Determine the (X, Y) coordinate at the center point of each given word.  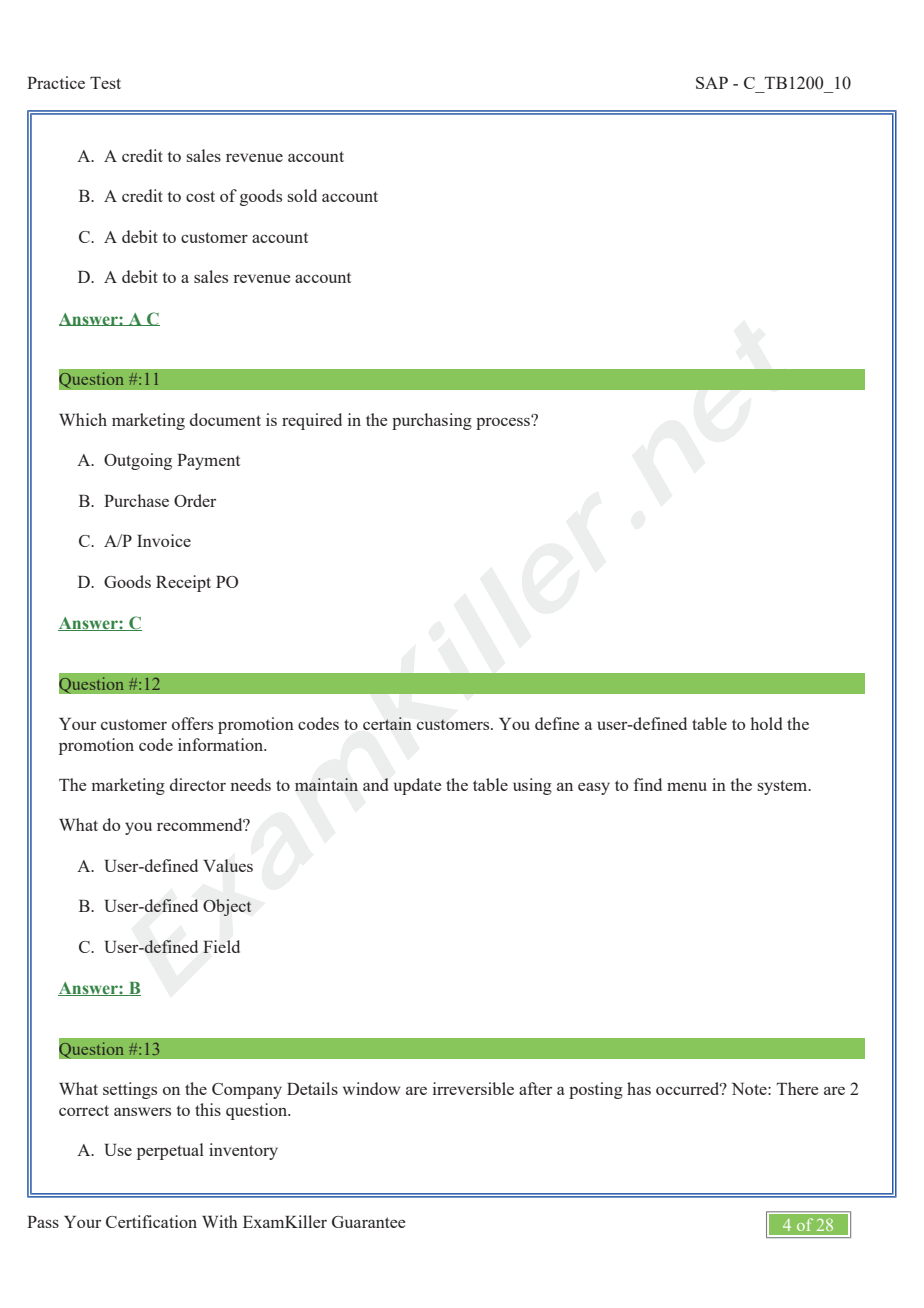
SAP (712, 83)
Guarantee (369, 1222)
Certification (151, 1221)
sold (302, 195)
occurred (689, 1088)
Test (105, 83)
